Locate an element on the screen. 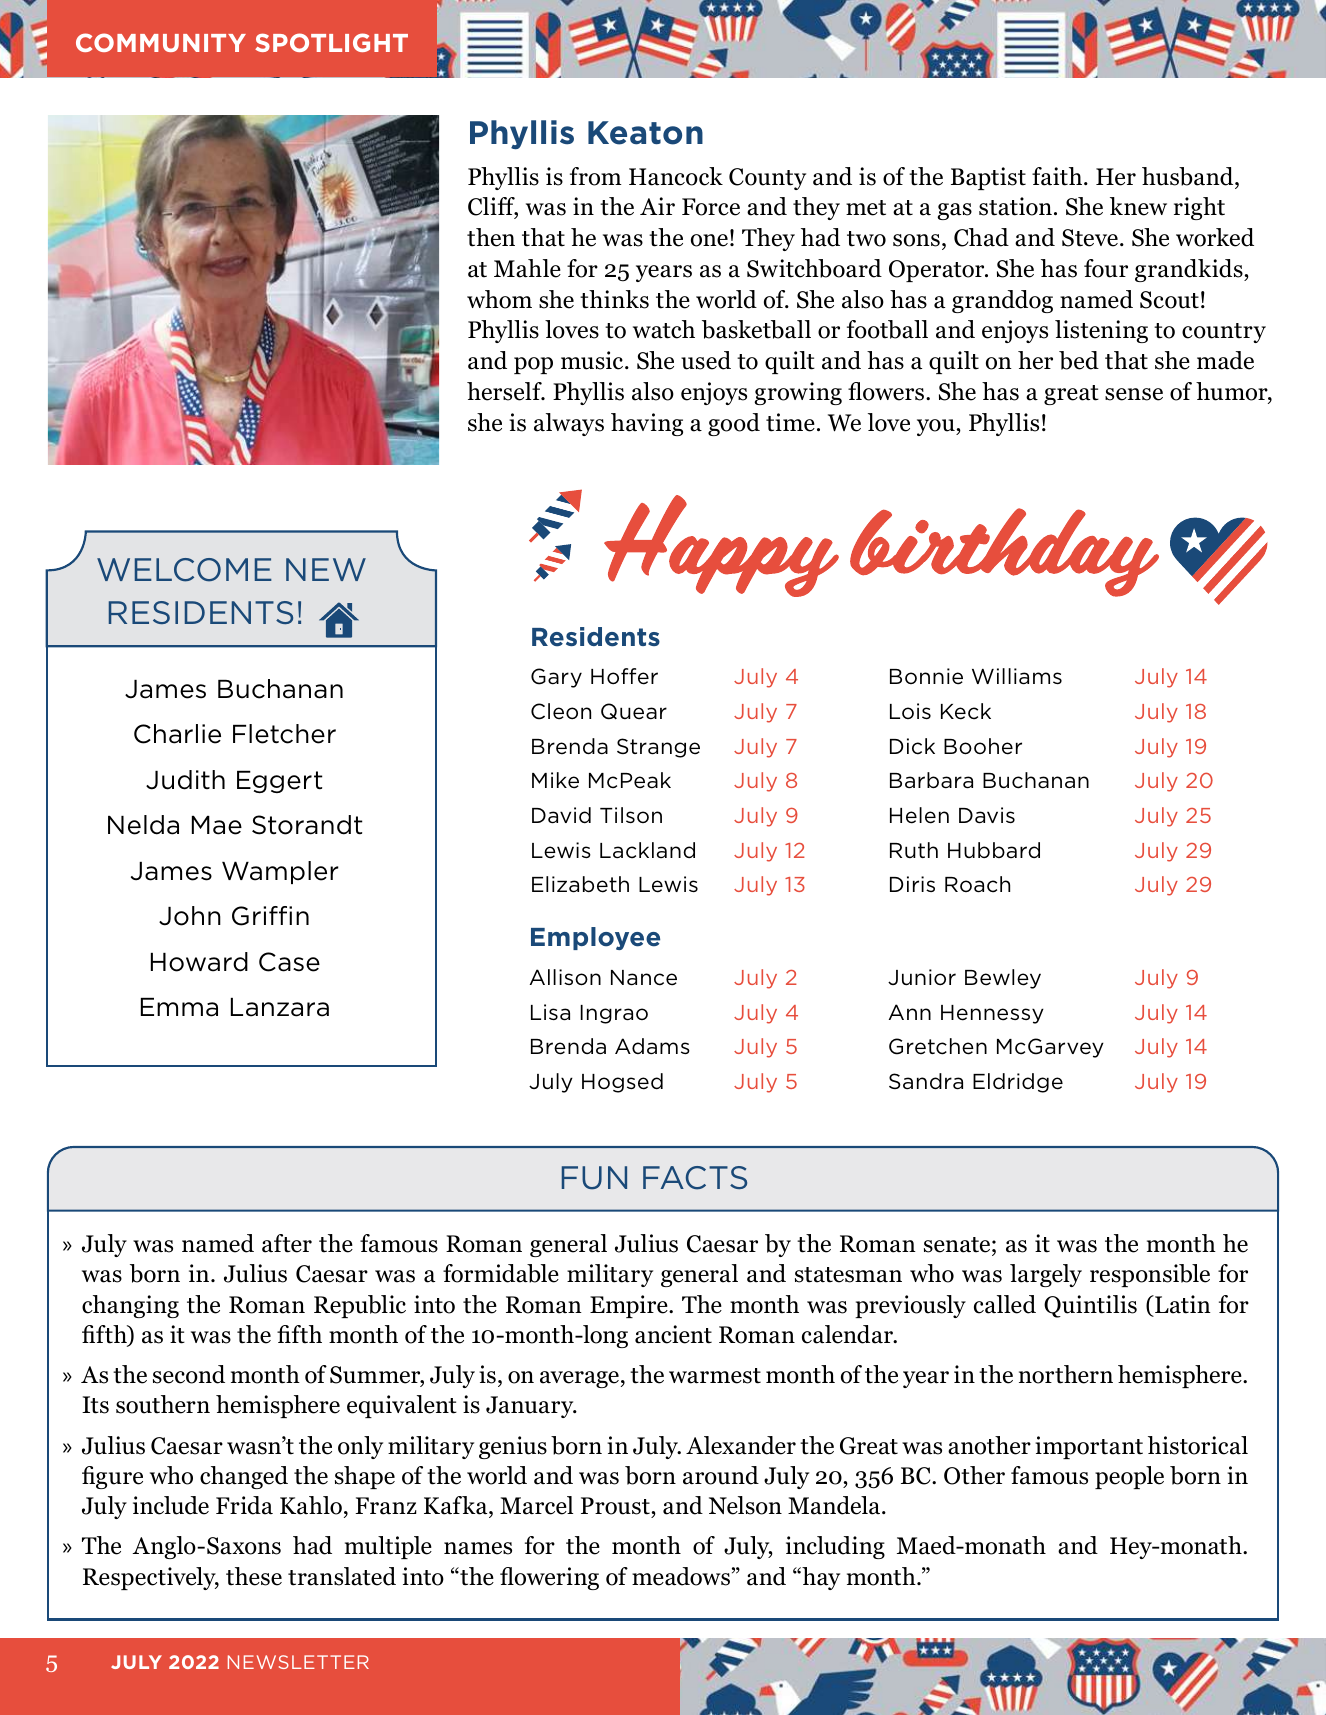 Image resolution: width=1326 pixels, height=1715 pixels. Keaton is located at coordinates (645, 133).
